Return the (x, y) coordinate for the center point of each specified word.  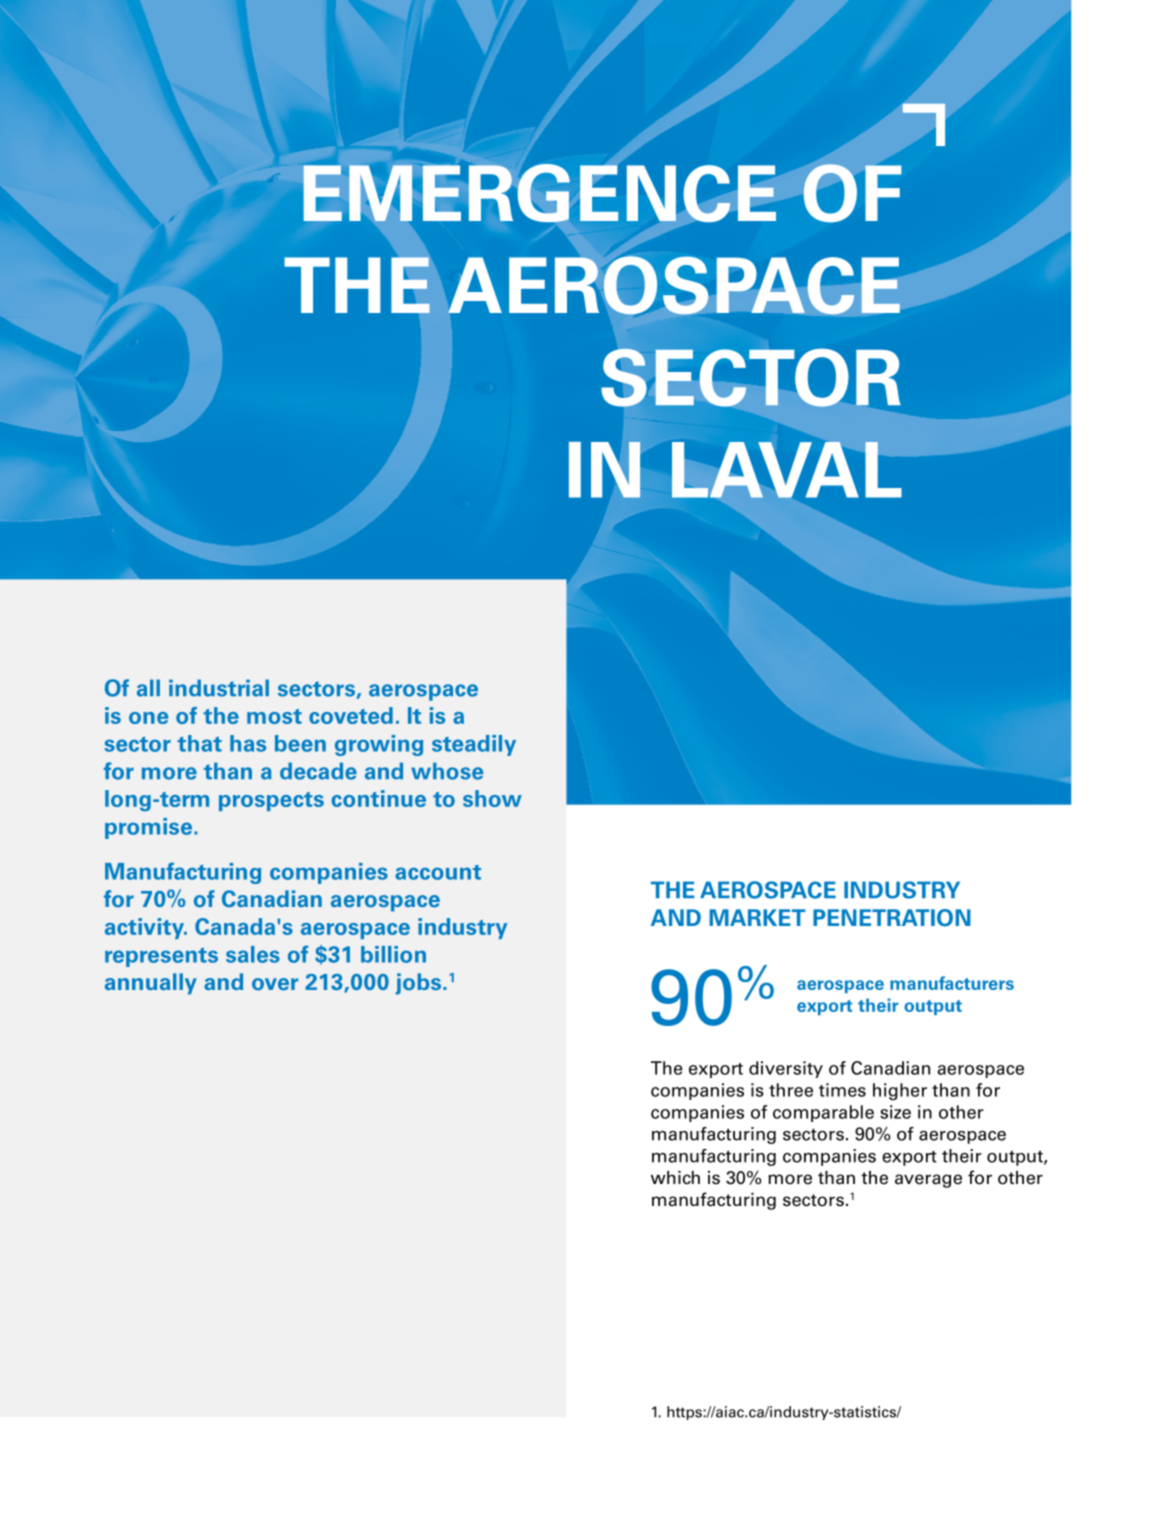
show (492, 798)
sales (253, 954)
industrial (219, 688)
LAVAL (787, 470)
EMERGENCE (539, 193)
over (275, 984)
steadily (474, 745)
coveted (351, 715)
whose (447, 771)
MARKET (757, 917)
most (274, 716)
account (438, 872)
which (675, 1177)
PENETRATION (892, 918)
